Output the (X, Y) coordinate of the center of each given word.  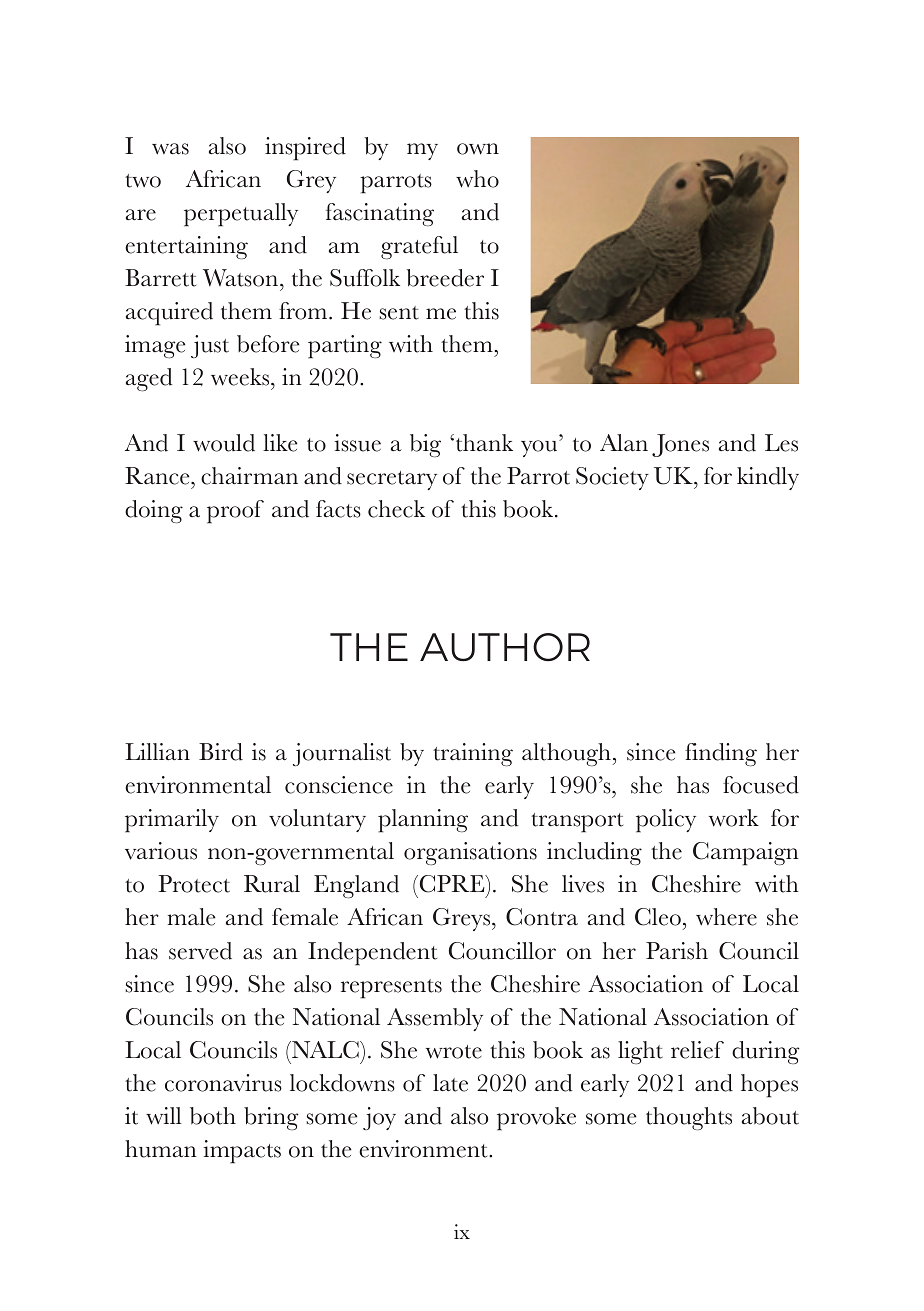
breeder (445, 278)
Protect (194, 884)
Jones (680, 445)
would (224, 443)
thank (484, 443)
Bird (221, 752)
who (477, 179)
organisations (470, 853)
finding (721, 754)
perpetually (241, 215)
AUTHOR (505, 647)
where (726, 917)
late (450, 1083)
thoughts (689, 1118)
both (213, 1116)
